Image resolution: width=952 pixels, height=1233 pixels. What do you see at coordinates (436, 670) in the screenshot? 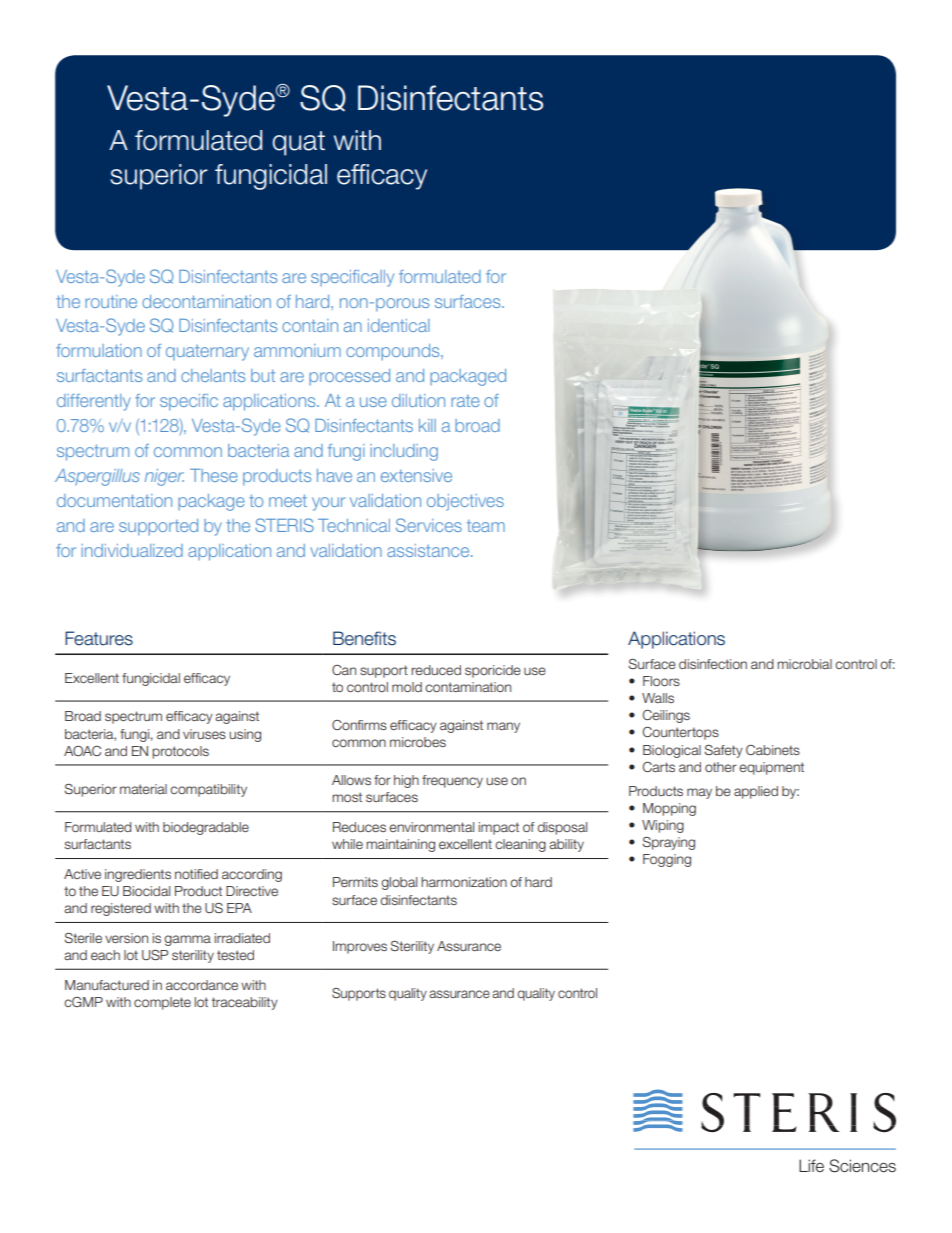
I see `reduced` at bounding box center [436, 670].
